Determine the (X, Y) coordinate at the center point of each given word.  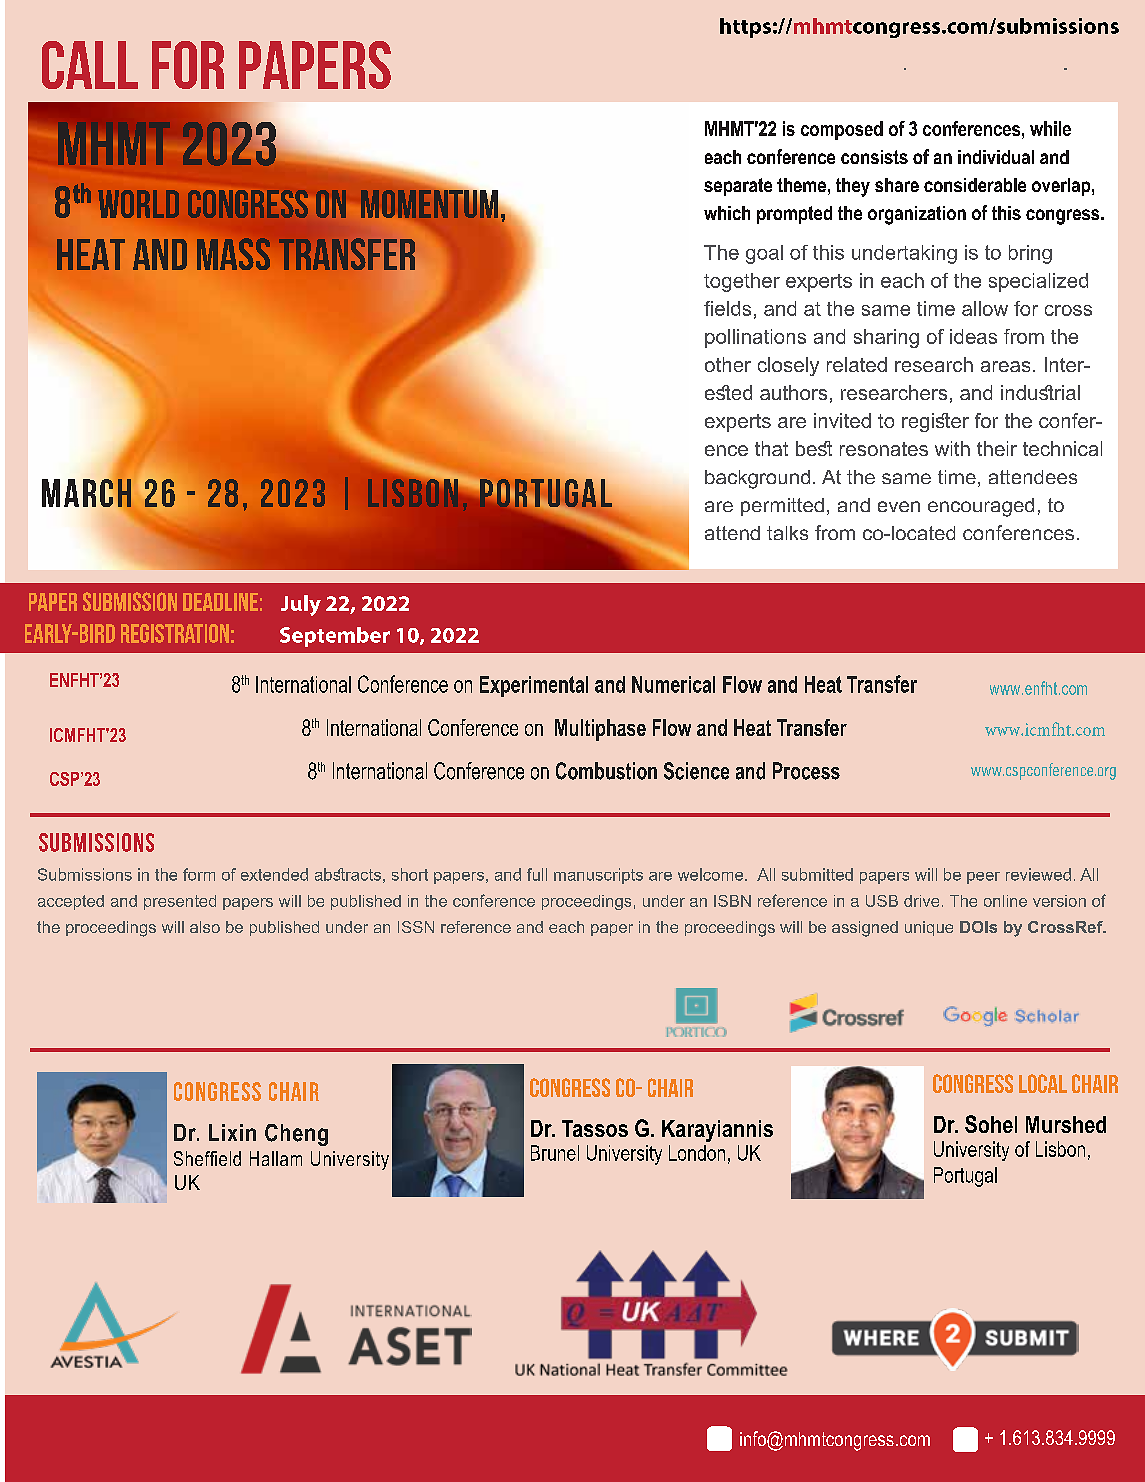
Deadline (220, 602)
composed (842, 130)
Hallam (276, 1158)
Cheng (296, 1135)
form (199, 874)
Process (806, 771)
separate (738, 187)
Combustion (606, 771)
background (757, 479)
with (952, 448)
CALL (90, 65)
